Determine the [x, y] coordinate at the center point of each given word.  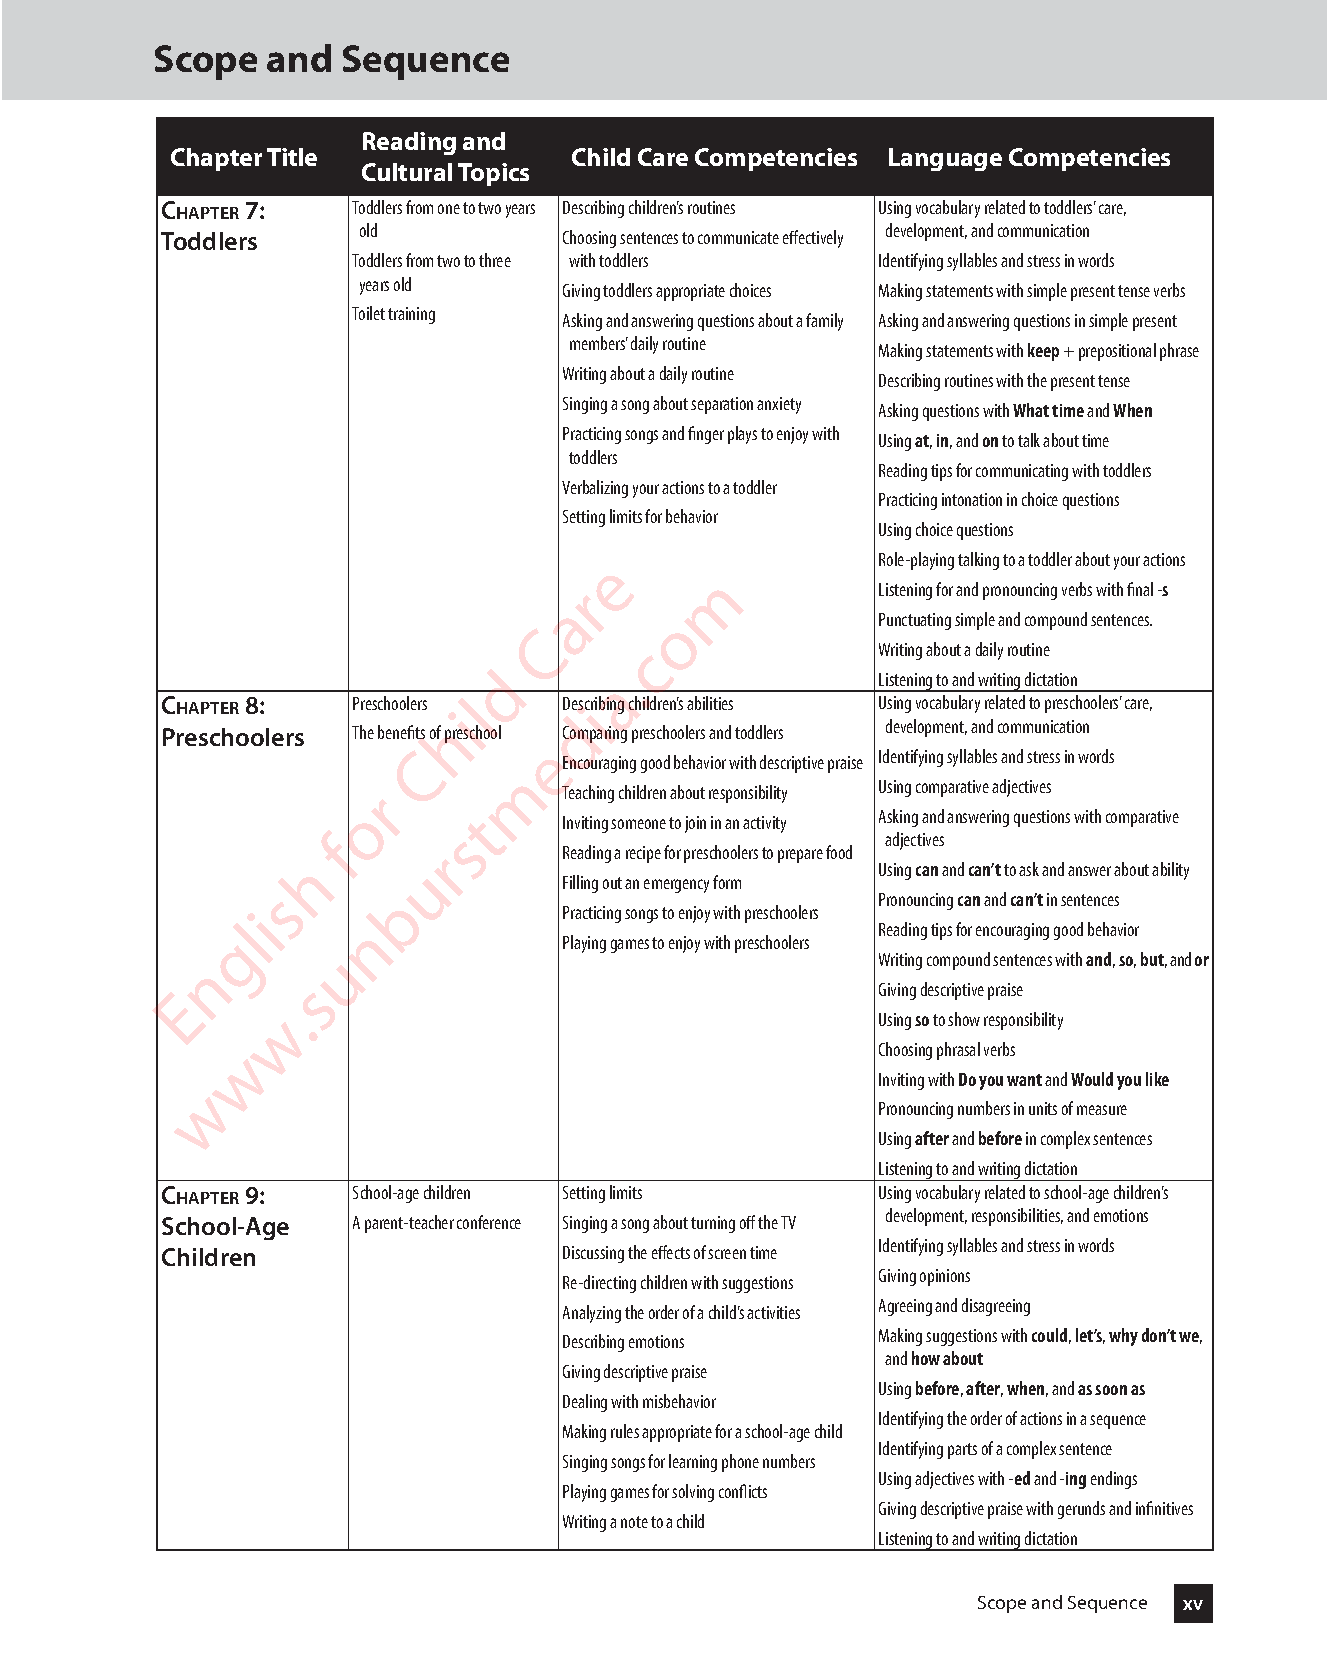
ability [1170, 871]
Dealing [585, 1403]
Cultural [407, 172]
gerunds [1081, 1510]
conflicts [743, 1491]
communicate [738, 237]
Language [945, 159]
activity [764, 824]
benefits [401, 732]
